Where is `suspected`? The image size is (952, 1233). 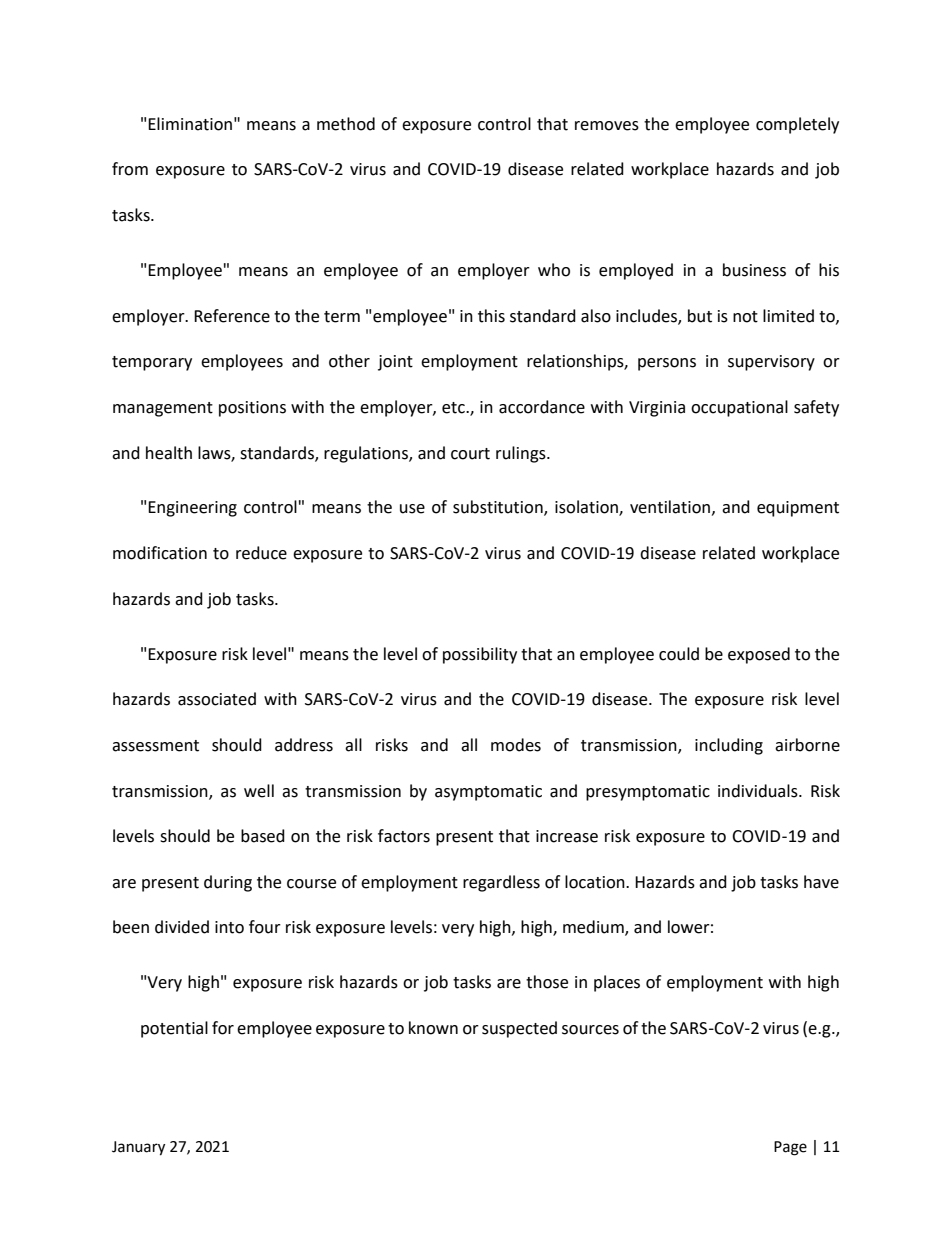 suspected is located at coordinates (519, 1029).
